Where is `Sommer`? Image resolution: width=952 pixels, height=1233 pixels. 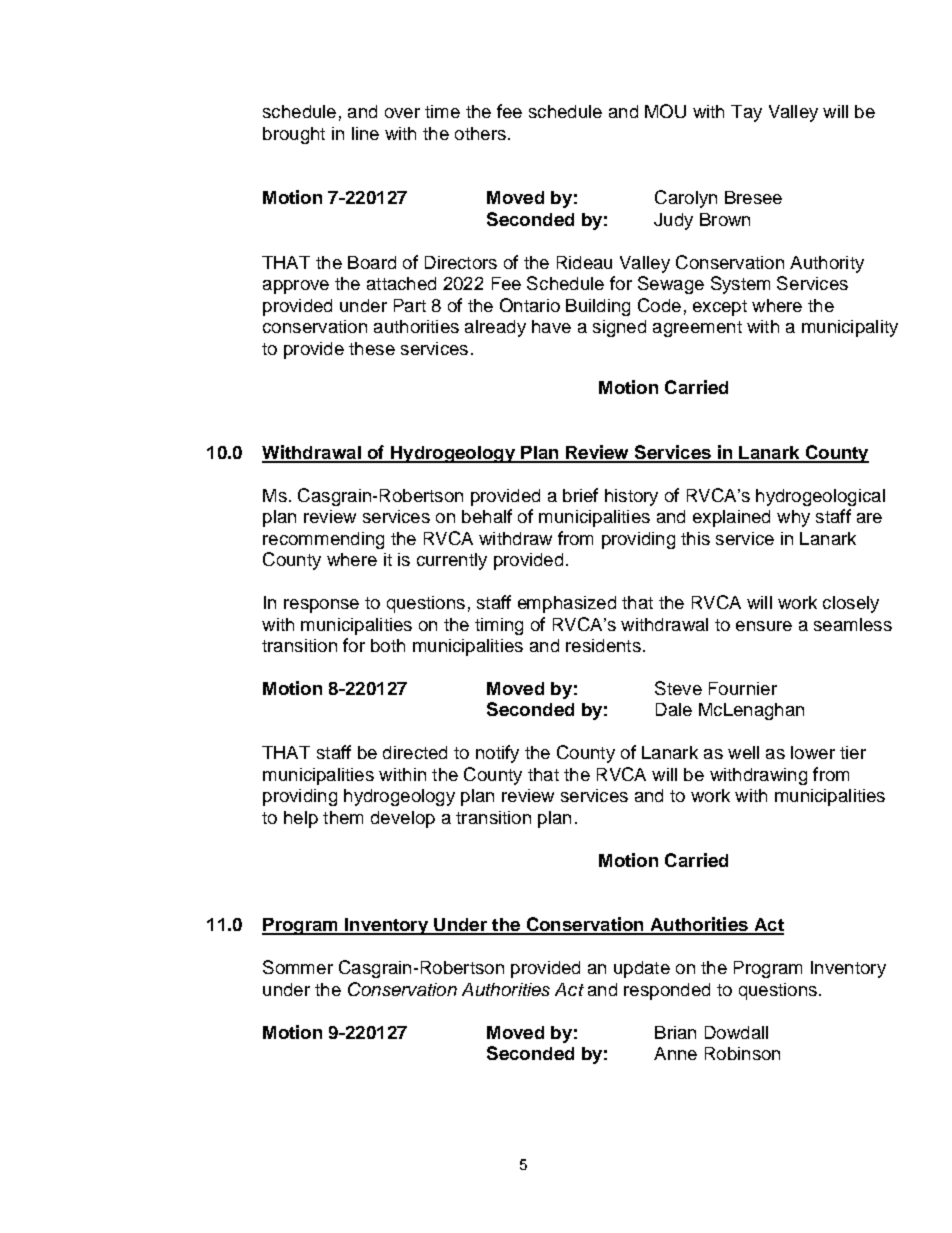 Sommer is located at coordinates (298, 967).
